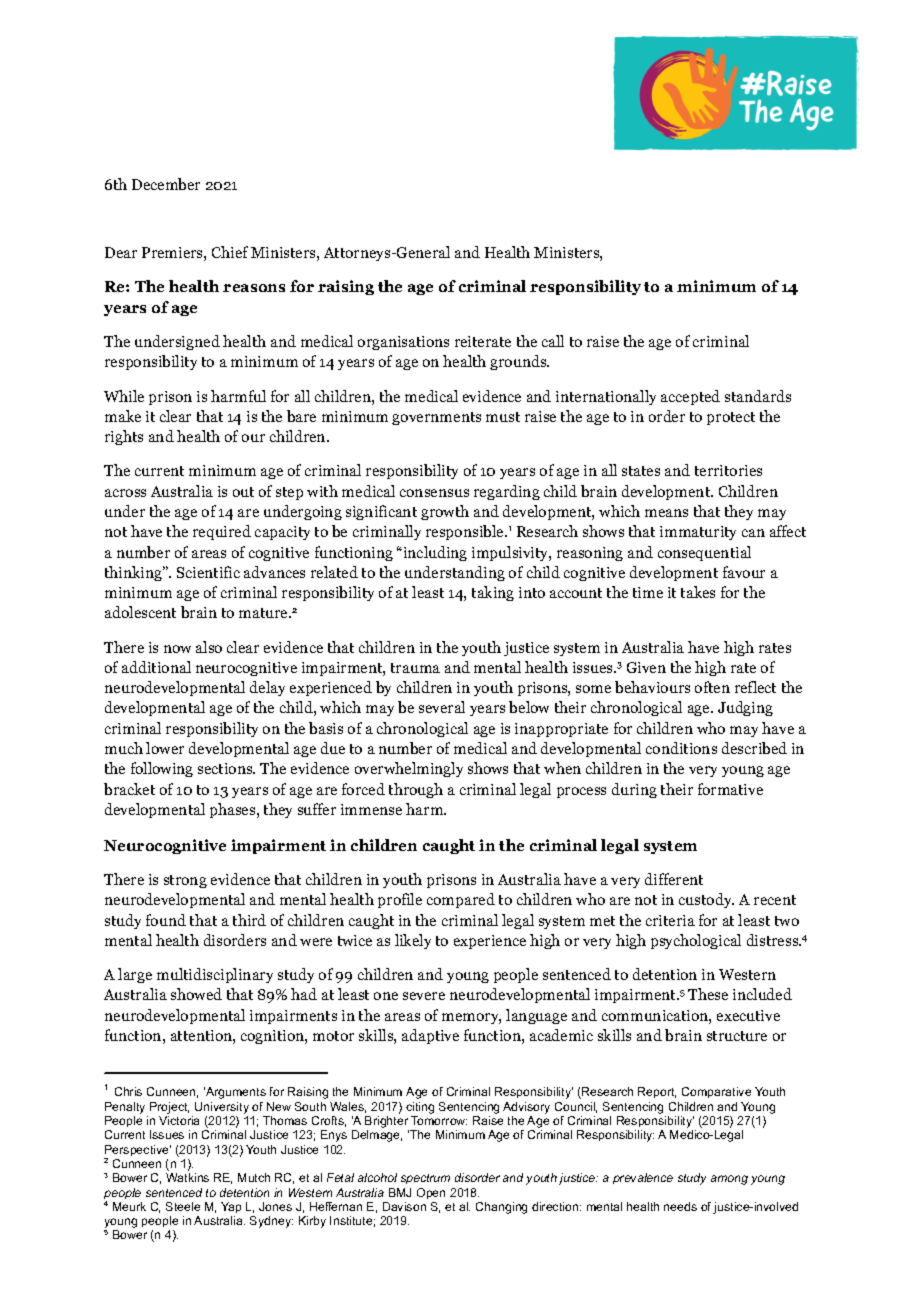  I want to click on call, so click(553, 341).
